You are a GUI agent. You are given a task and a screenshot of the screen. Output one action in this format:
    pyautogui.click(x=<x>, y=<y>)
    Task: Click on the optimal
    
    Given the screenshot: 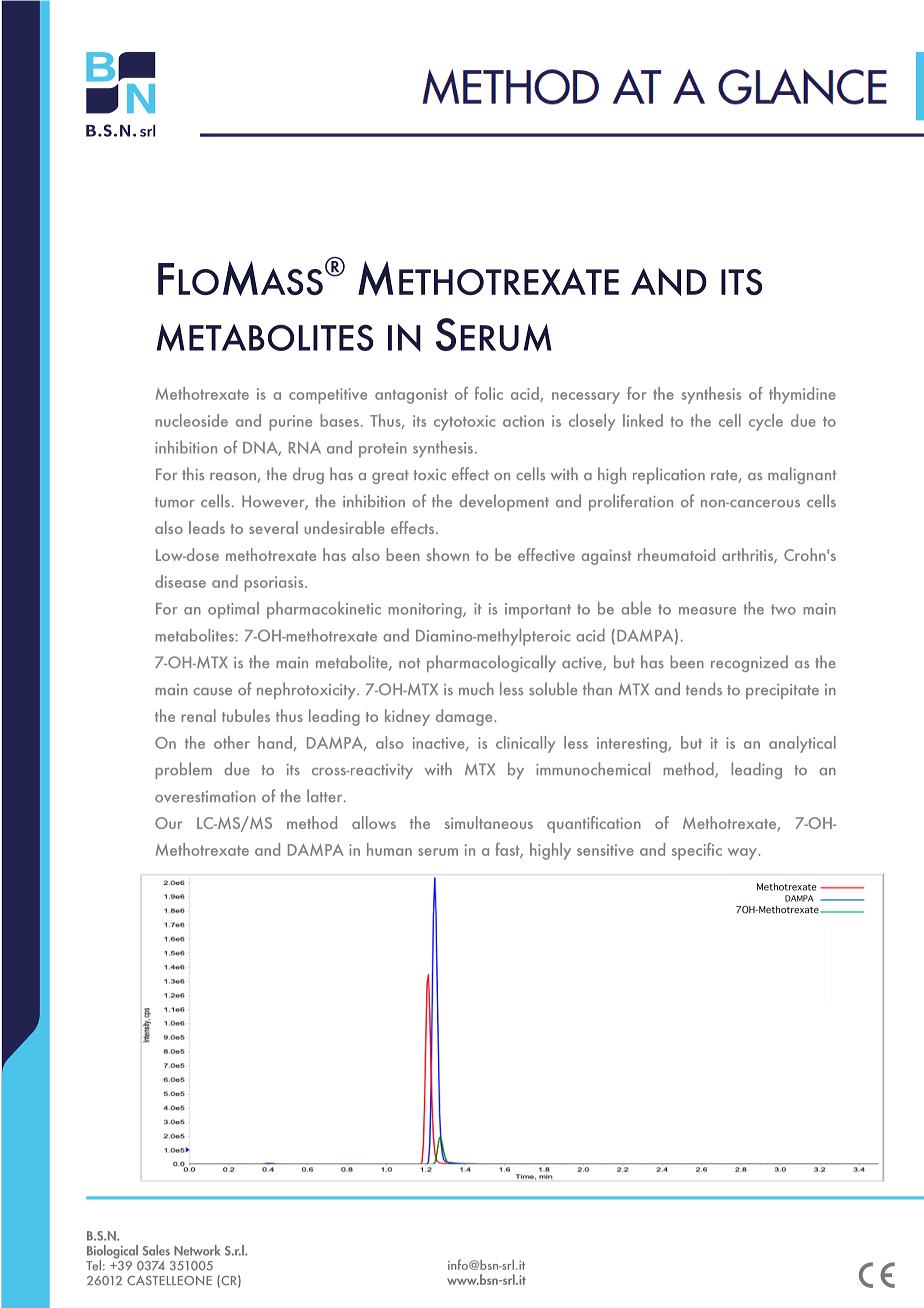 What is the action you would take?
    pyautogui.click(x=233, y=610)
